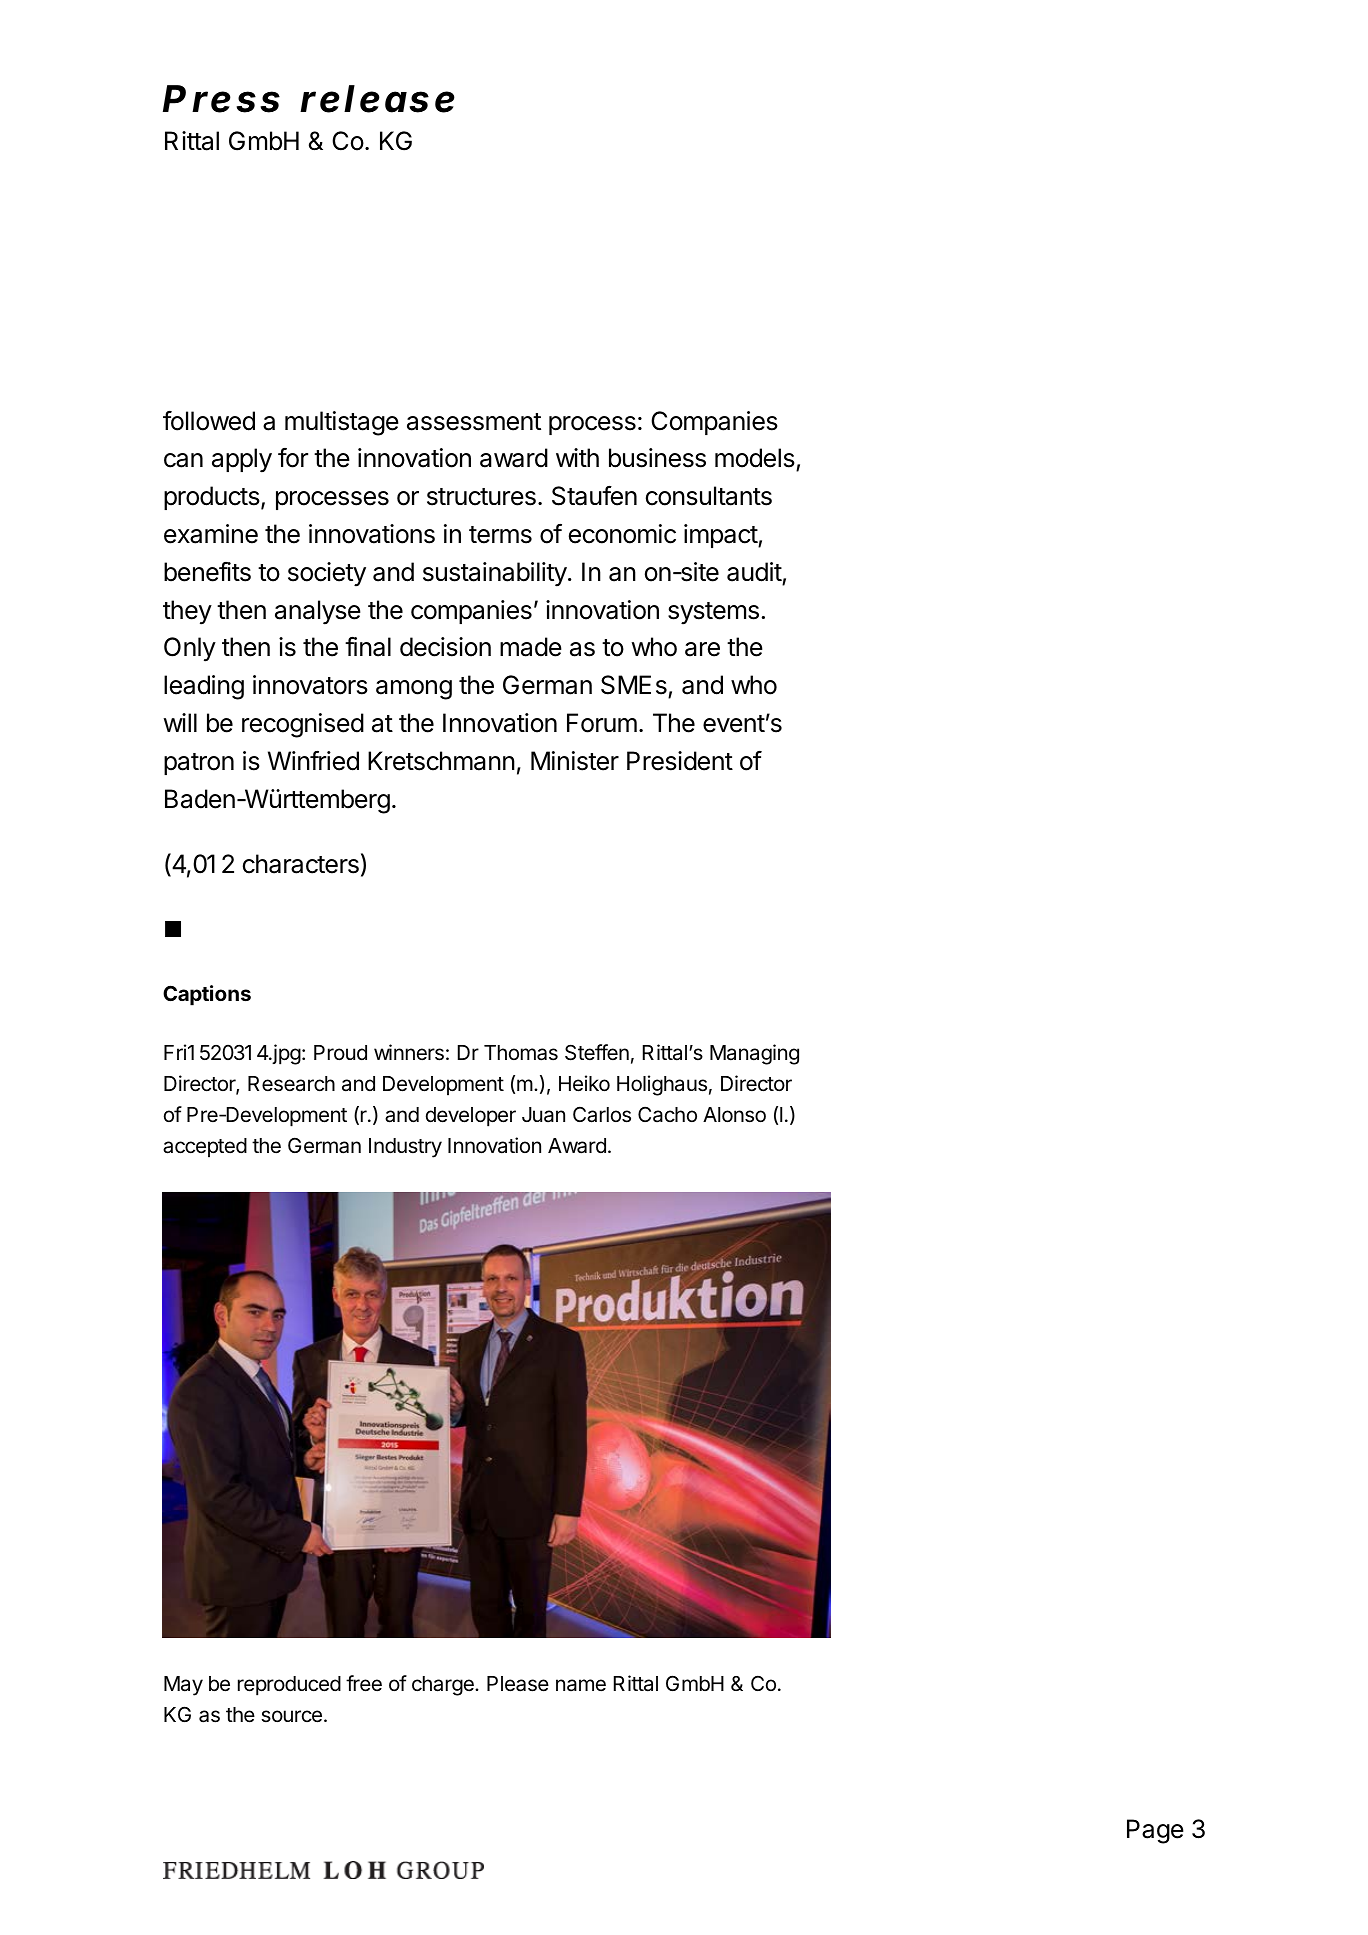 Image resolution: width=1368 pixels, height=1935 pixels. Describe the element at coordinates (756, 459) in the page. I see `models` at that location.
